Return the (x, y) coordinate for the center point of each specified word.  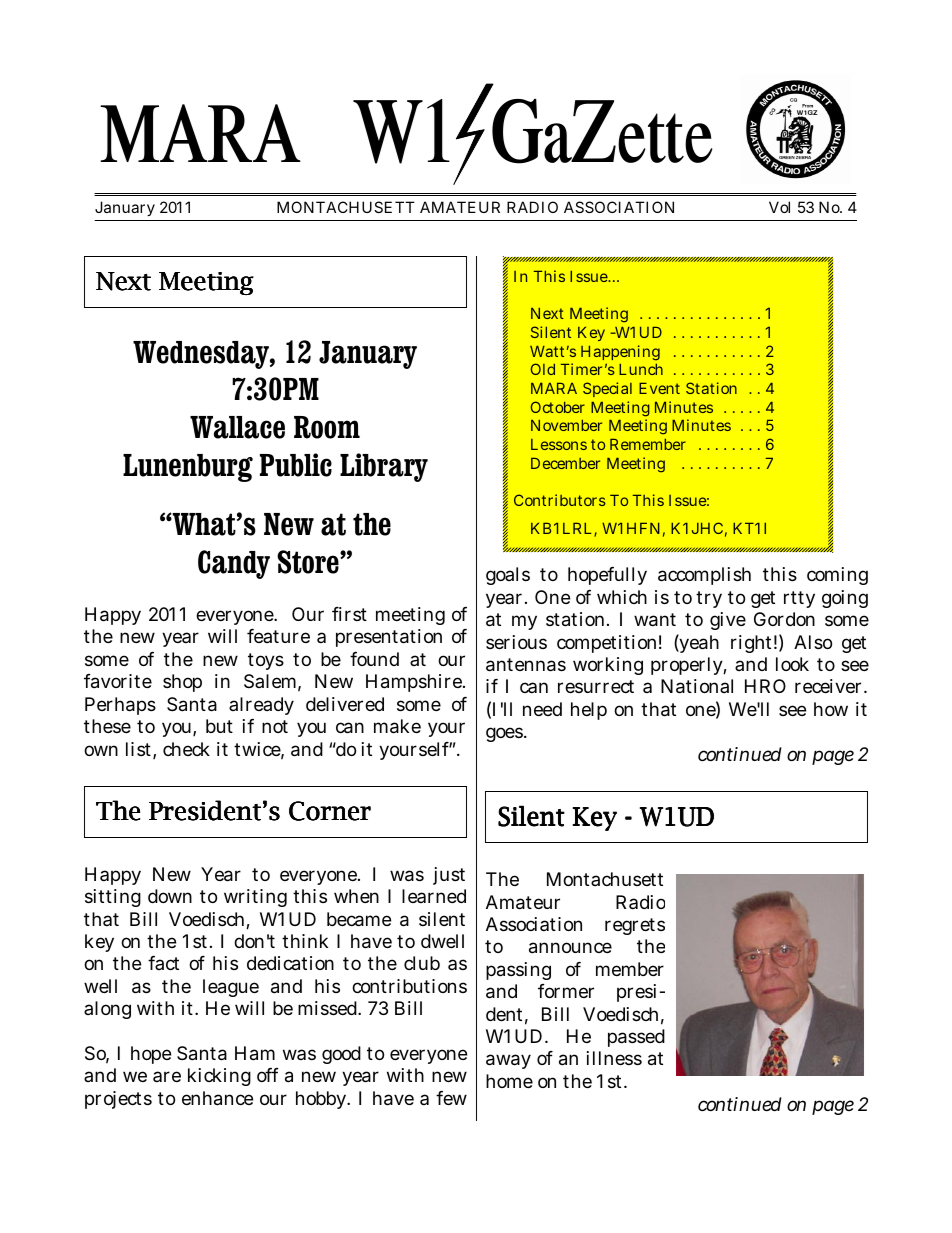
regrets (635, 926)
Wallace (237, 427)
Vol (779, 207)
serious (516, 642)
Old (542, 369)
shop (182, 683)
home (509, 1081)
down (170, 896)
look (792, 664)
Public (296, 465)
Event (659, 388)
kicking (219, 1077)
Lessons (559, 444)
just (449, 876)
